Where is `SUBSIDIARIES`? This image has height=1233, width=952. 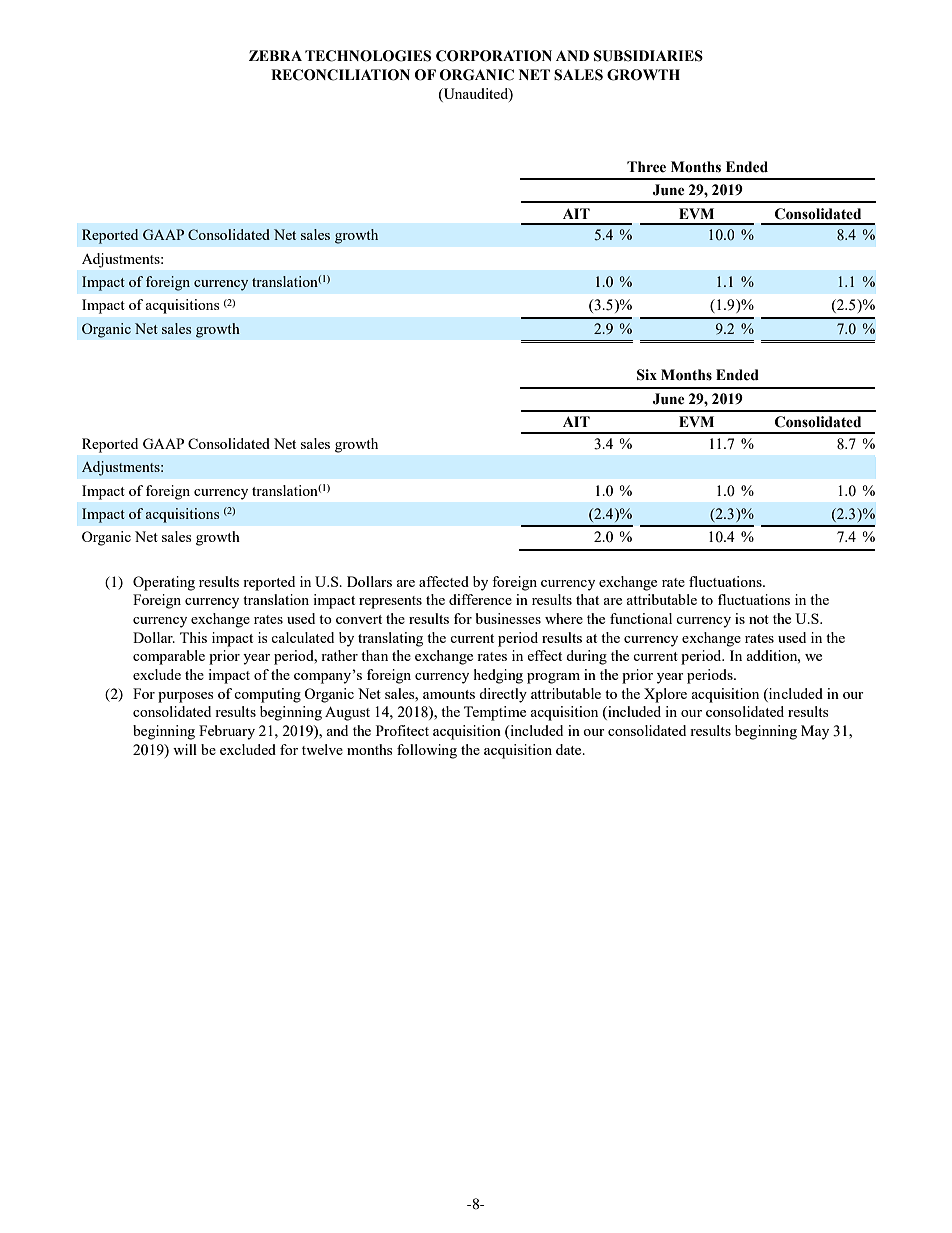 SUBSIDIARIES is located at coordinates (648, 56).
